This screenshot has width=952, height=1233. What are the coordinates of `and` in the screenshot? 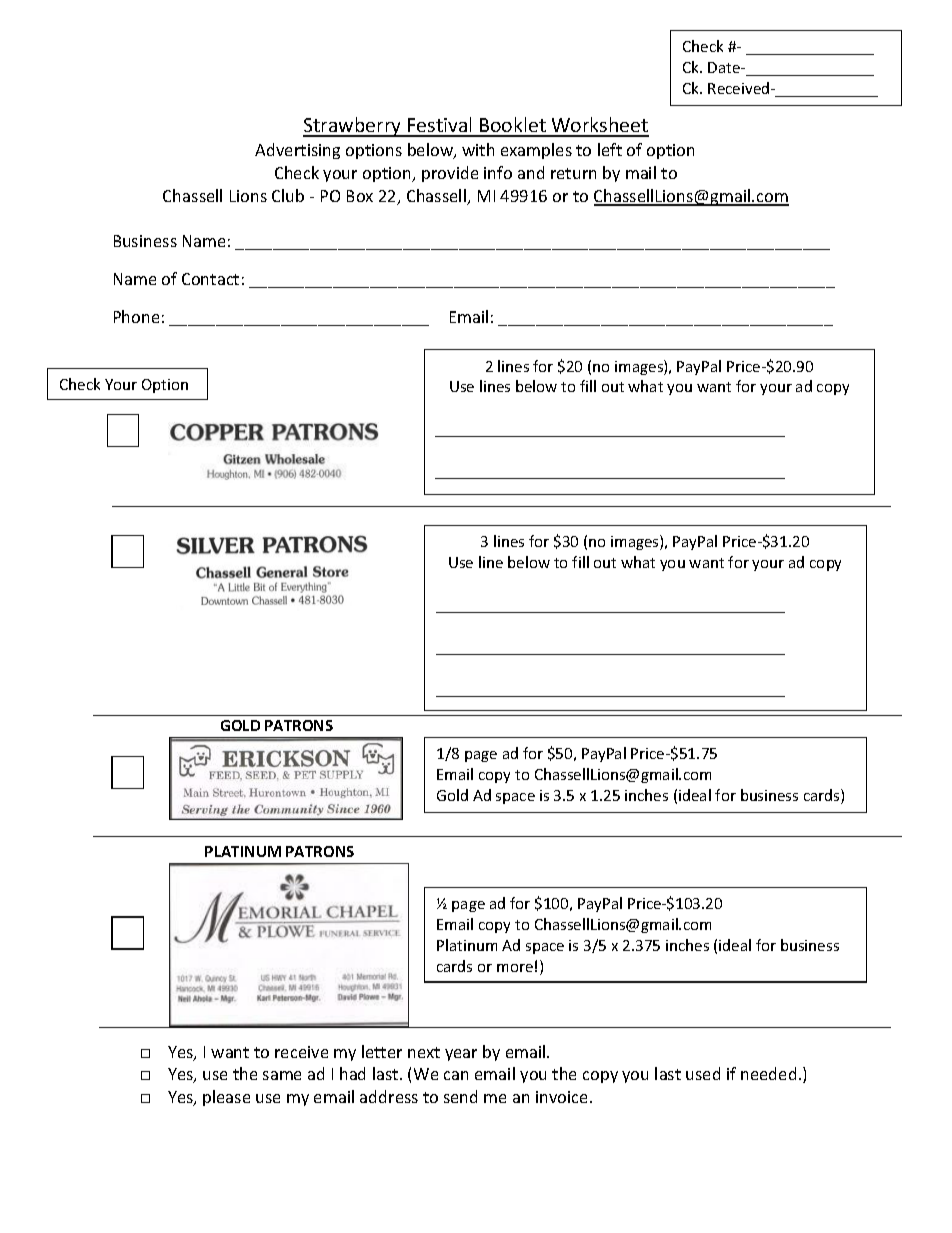 It's located at (531, 172).
